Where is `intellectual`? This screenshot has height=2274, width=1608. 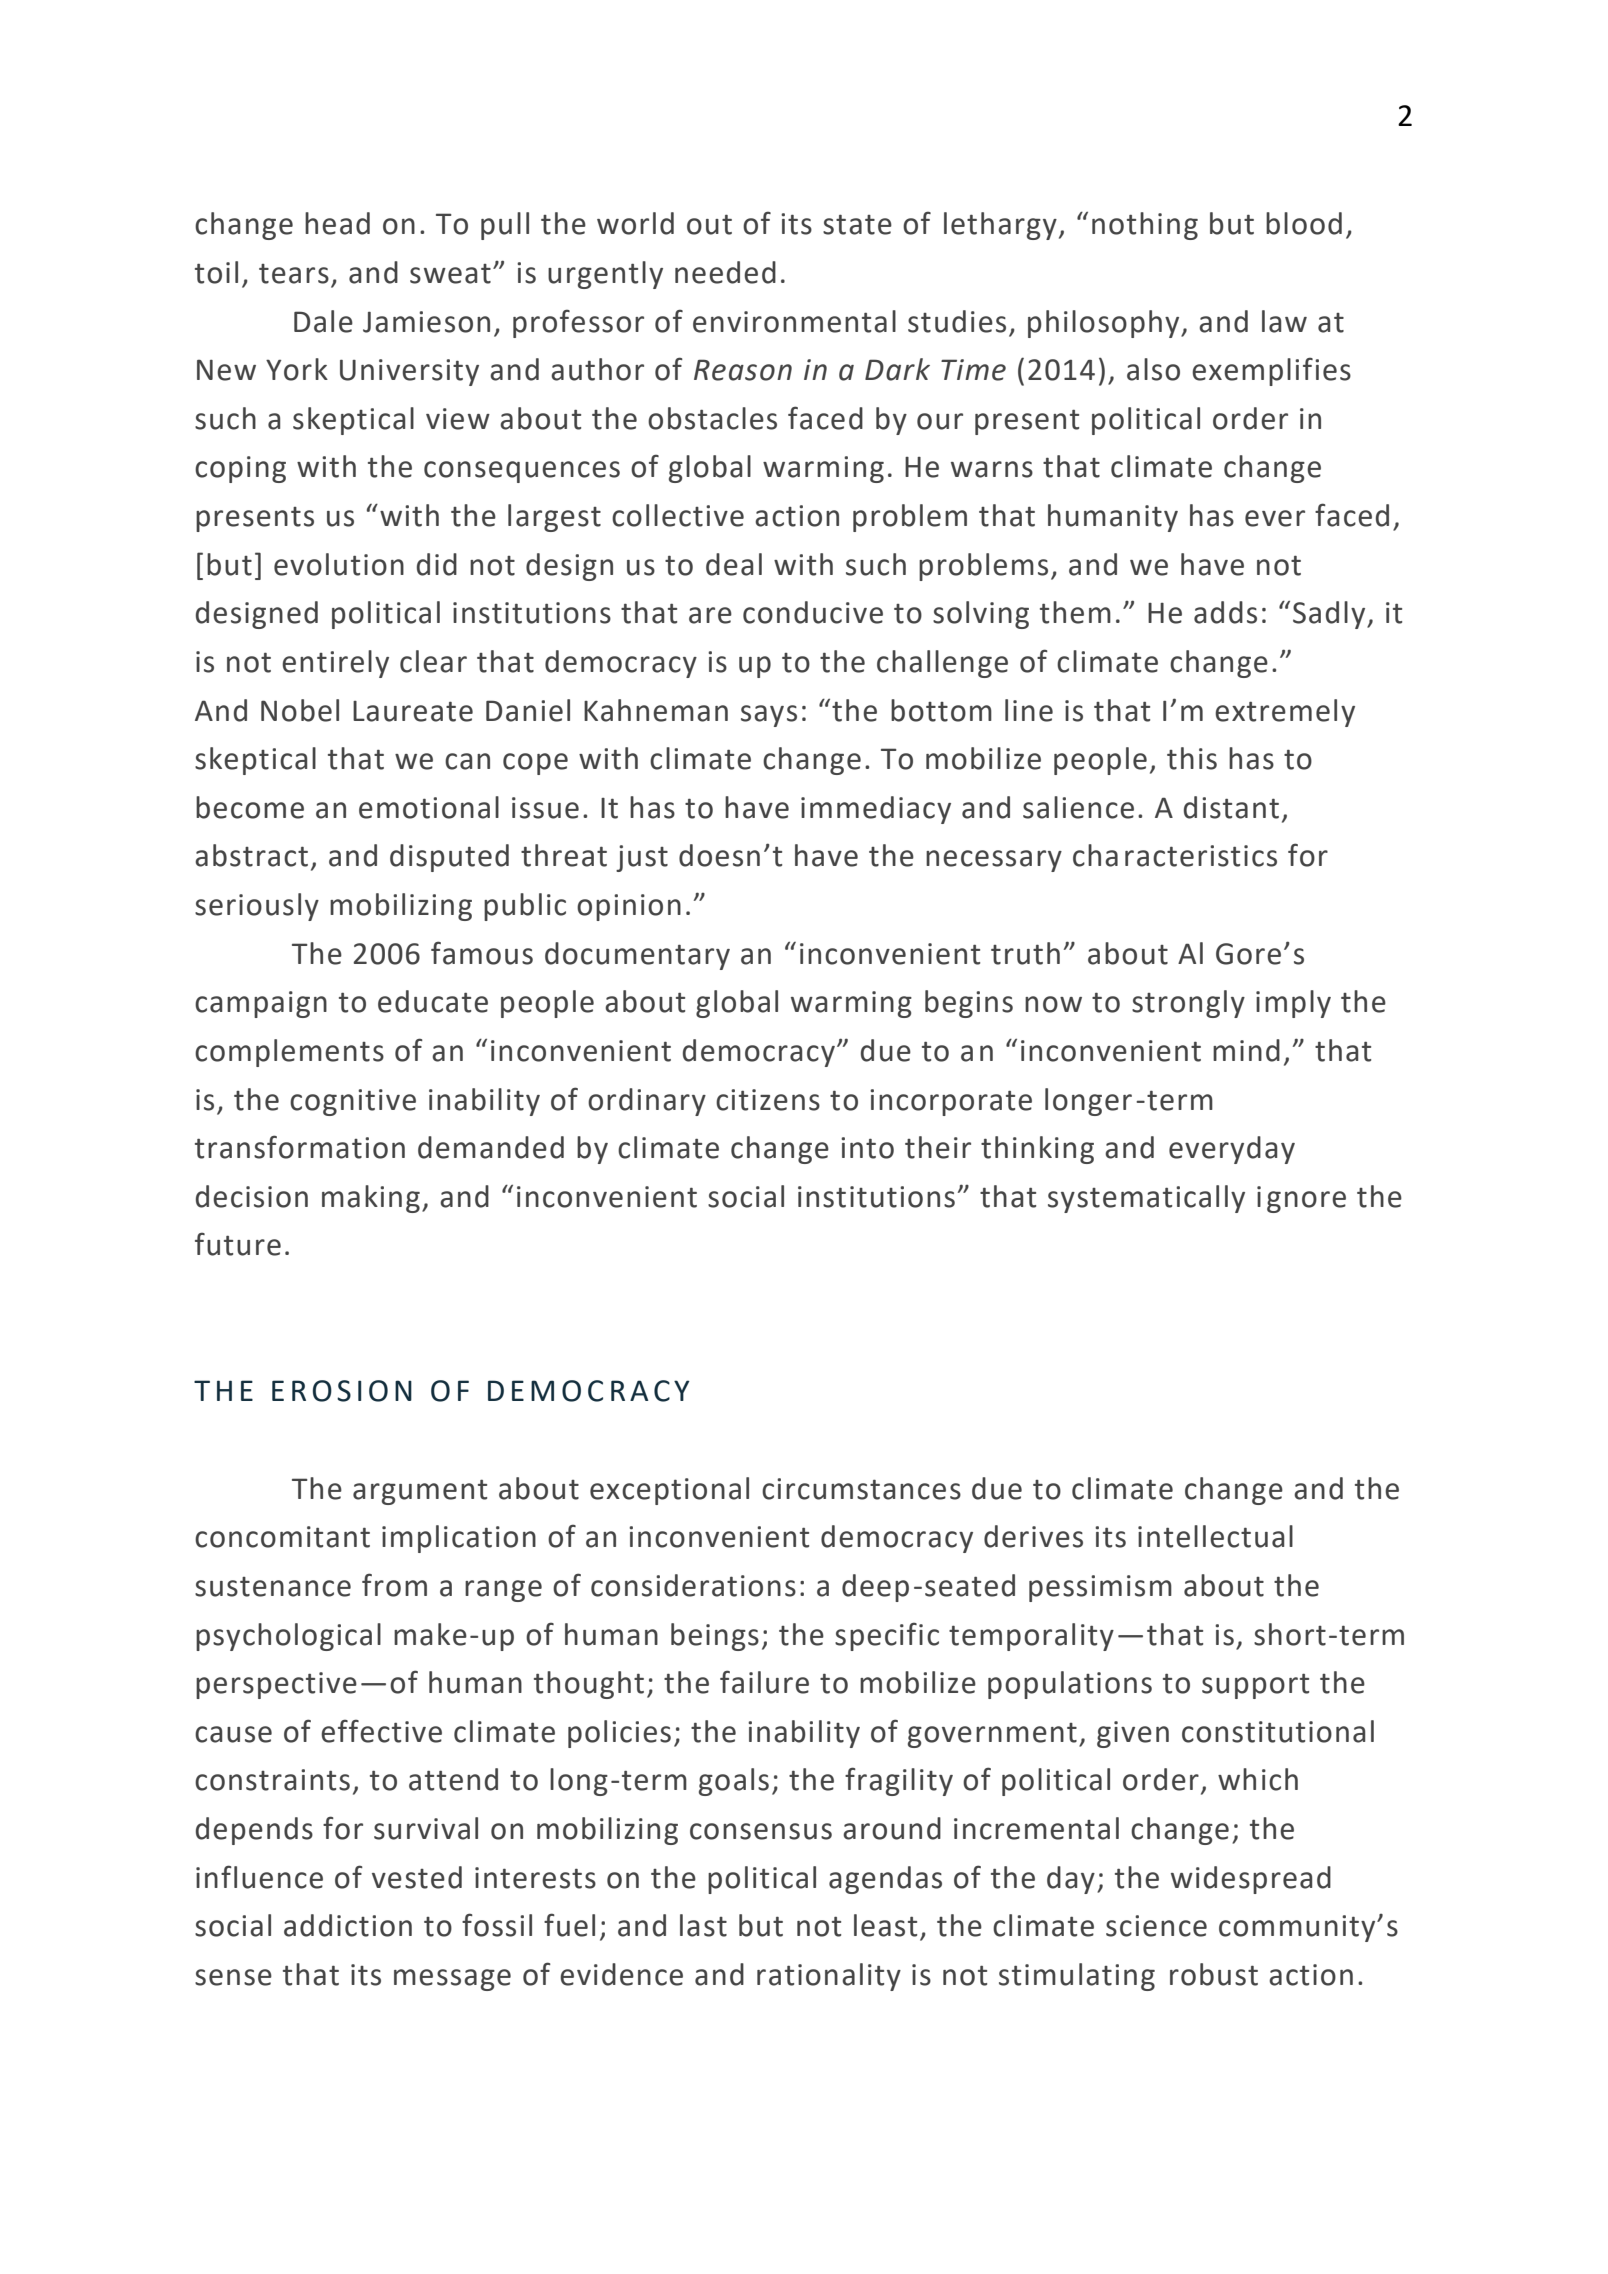
intellectual is located at coordinates (1215, 1536).
